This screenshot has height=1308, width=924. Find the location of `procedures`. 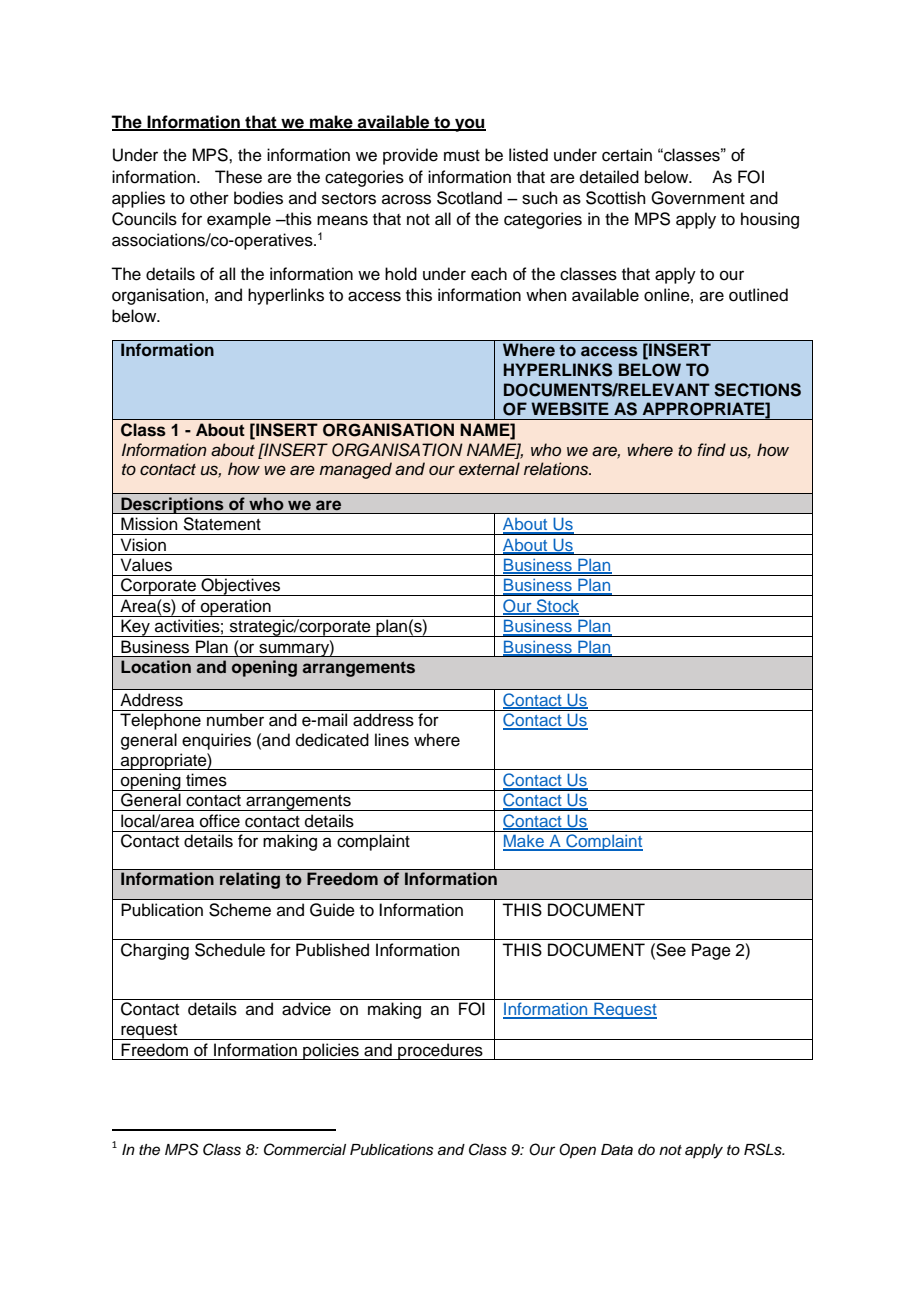

procedures is located at coordinates (440, 1051).
